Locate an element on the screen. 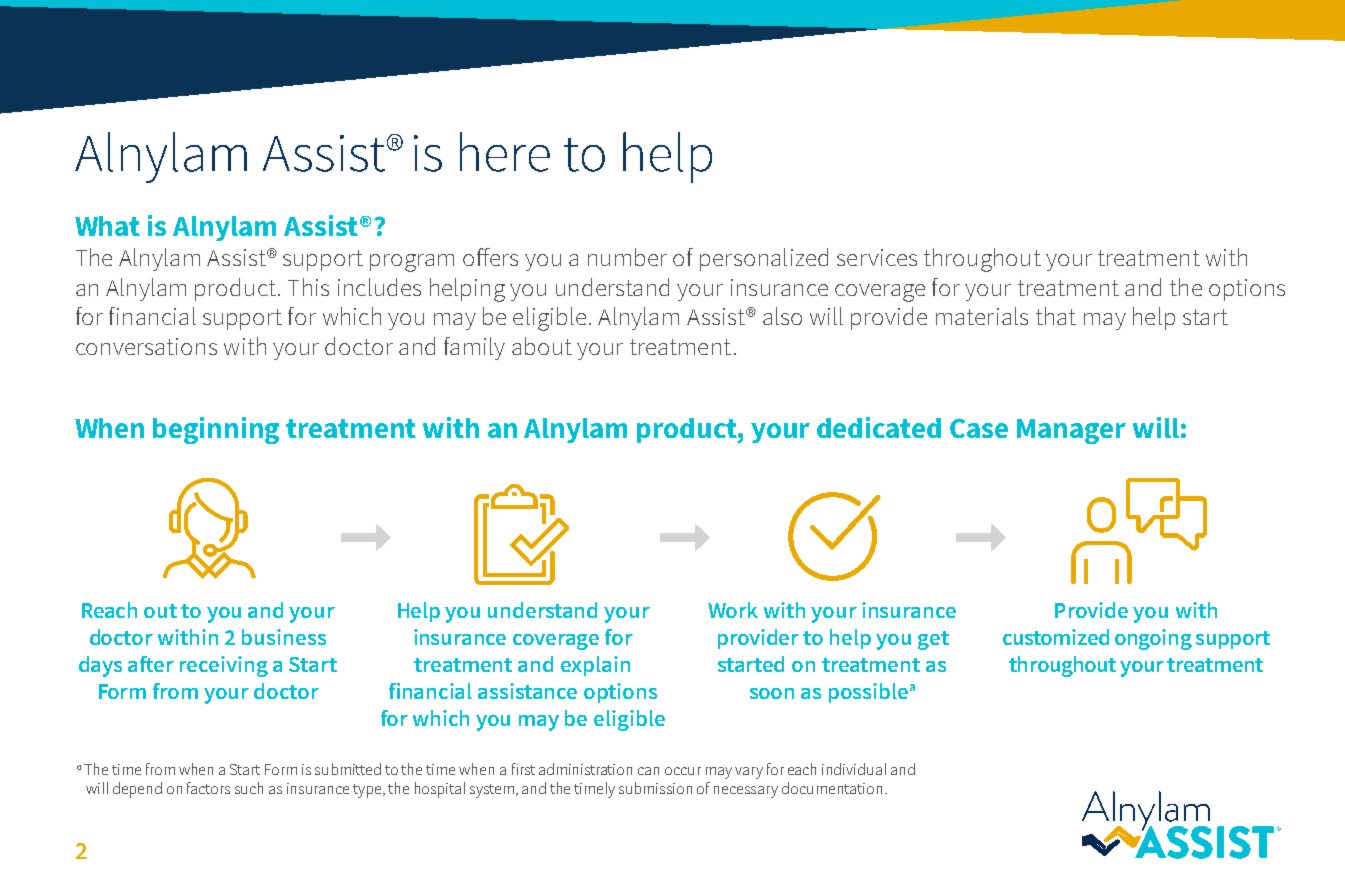 The image size is (1345, 896). This is located at coordinates (308, 287).
